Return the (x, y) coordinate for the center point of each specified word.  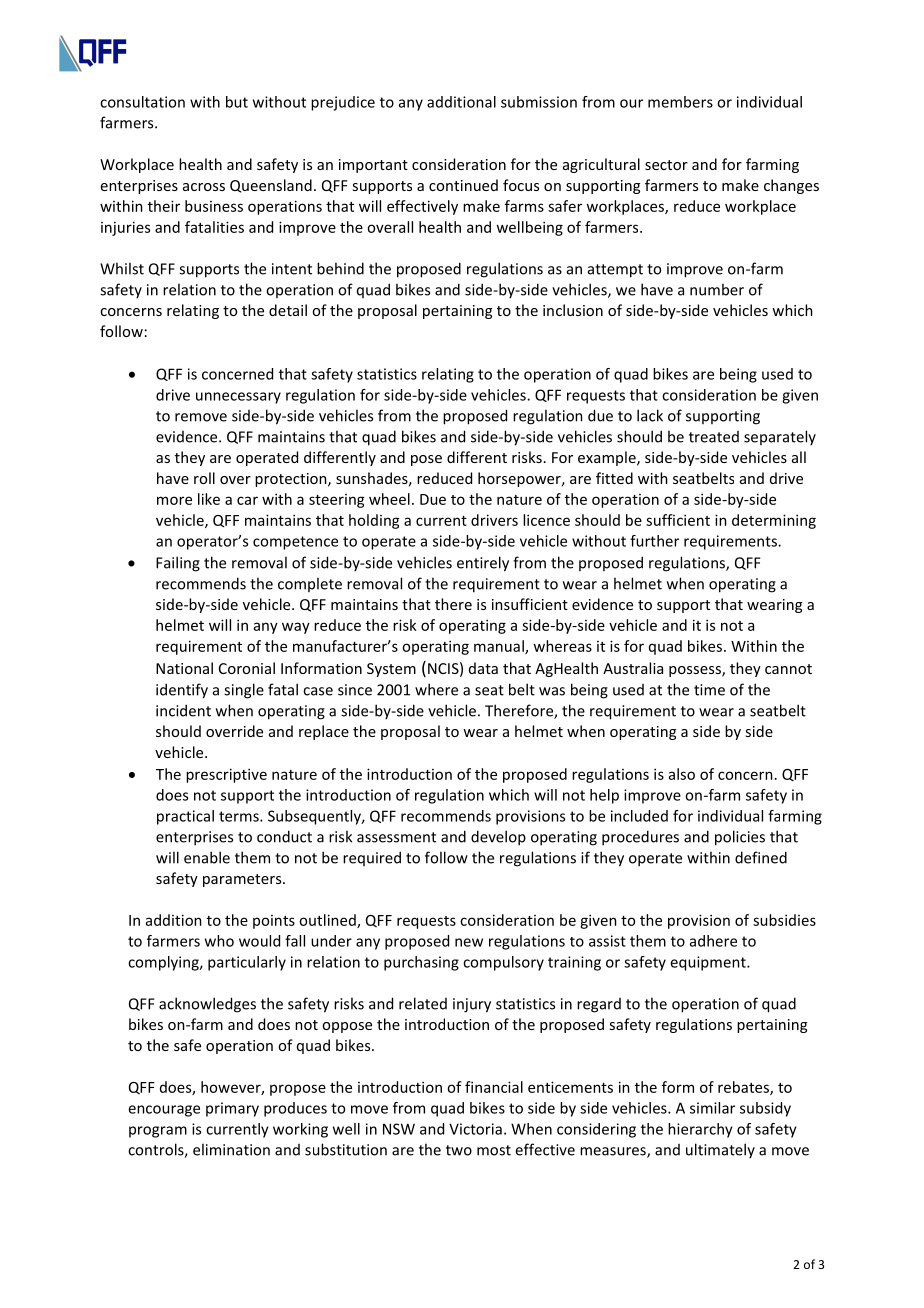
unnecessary (238, 398)
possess (696, 671)
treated (714, 437)
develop (498, 838)
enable (207, 857)
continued (463, 185)
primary (232, 1109)
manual (500, 647)
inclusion (573, 310)
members (680, 102)
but (237, 102)
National (184, 668)
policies (740, 838)
